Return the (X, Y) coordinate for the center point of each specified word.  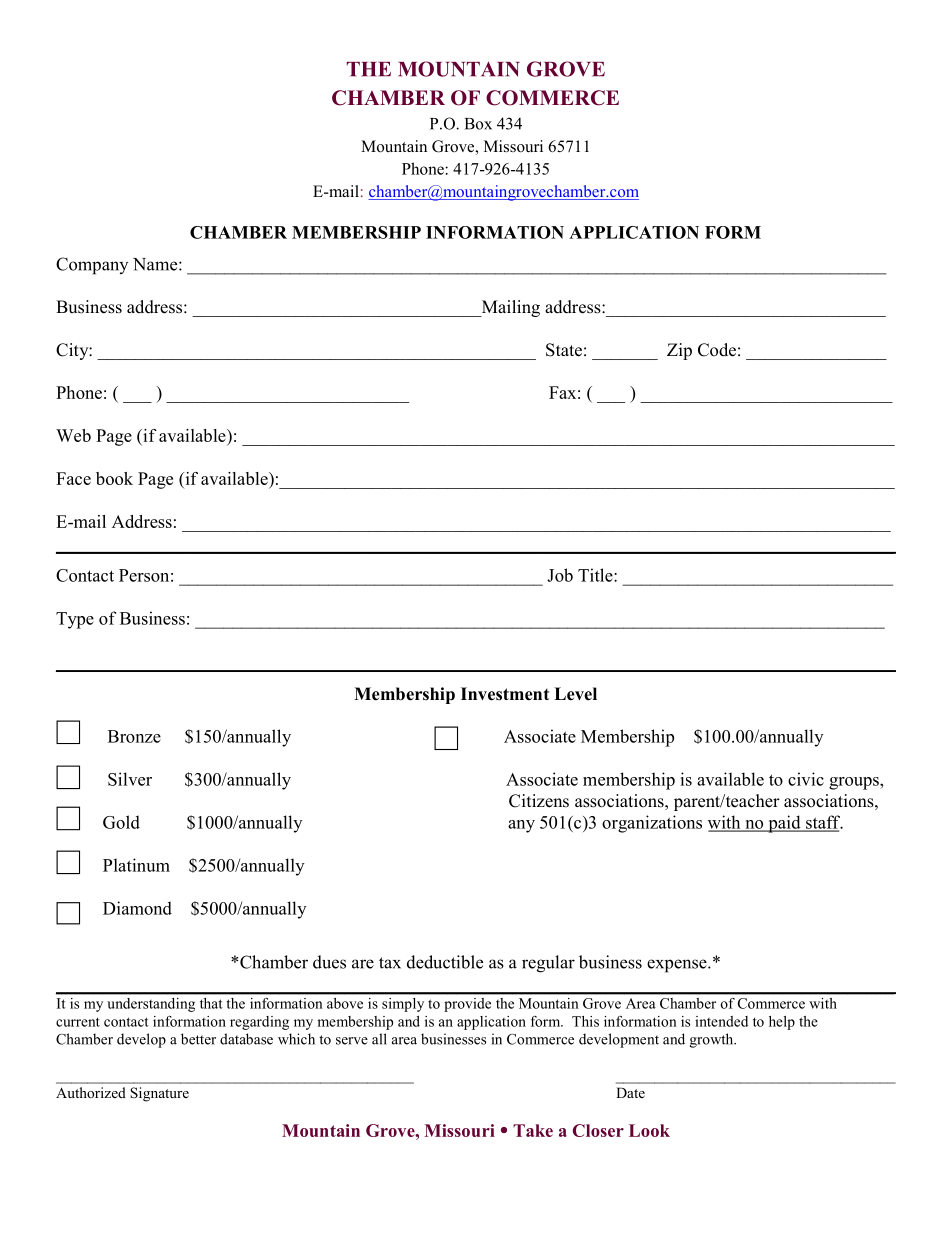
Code (717, 350)
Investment (505, 694)
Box (478, 124)
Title (596, 575)
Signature (159, 1094)
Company (92, 266)
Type (75, 620)
